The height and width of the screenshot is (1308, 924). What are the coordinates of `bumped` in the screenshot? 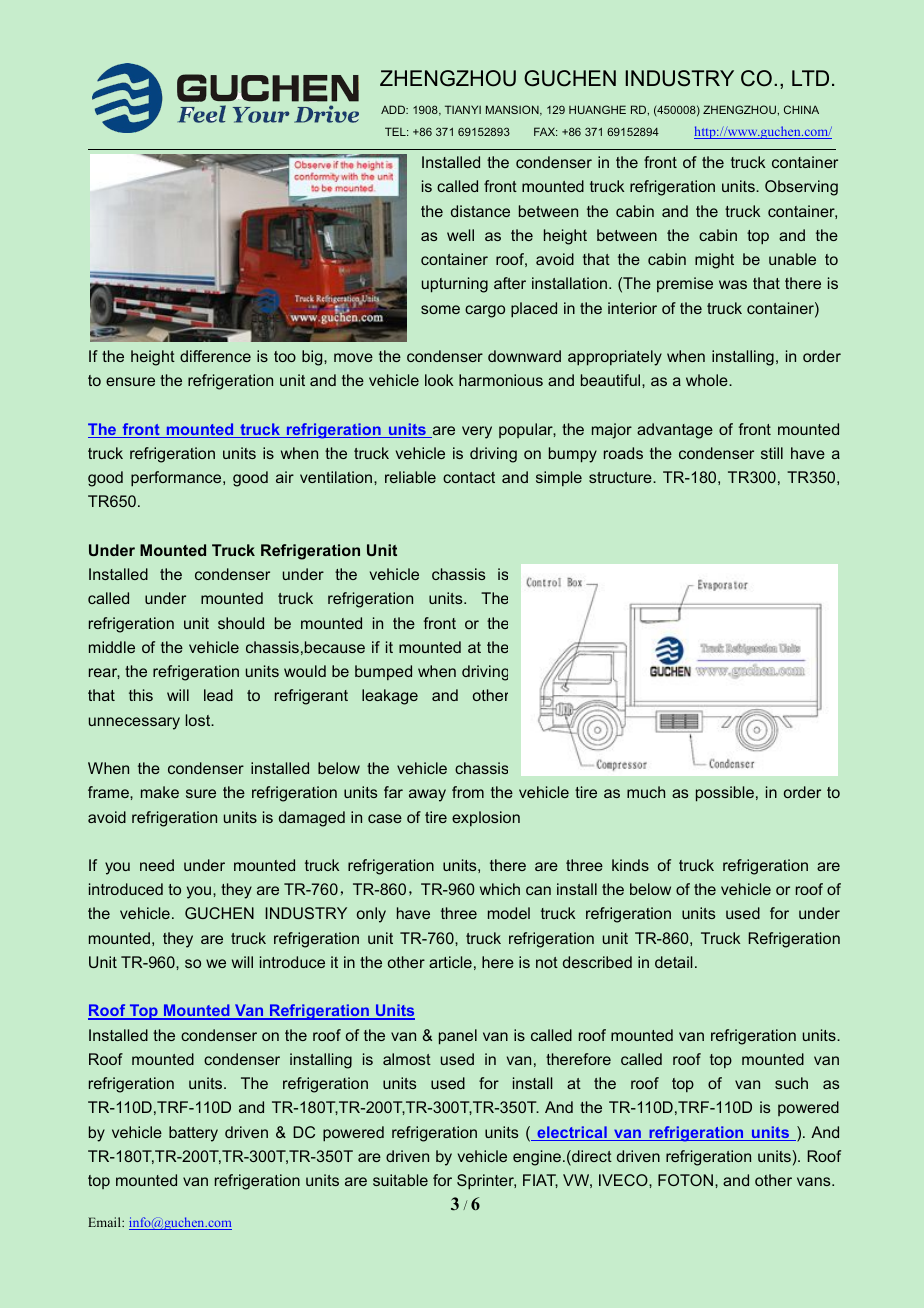 It's located at (383, 672).
